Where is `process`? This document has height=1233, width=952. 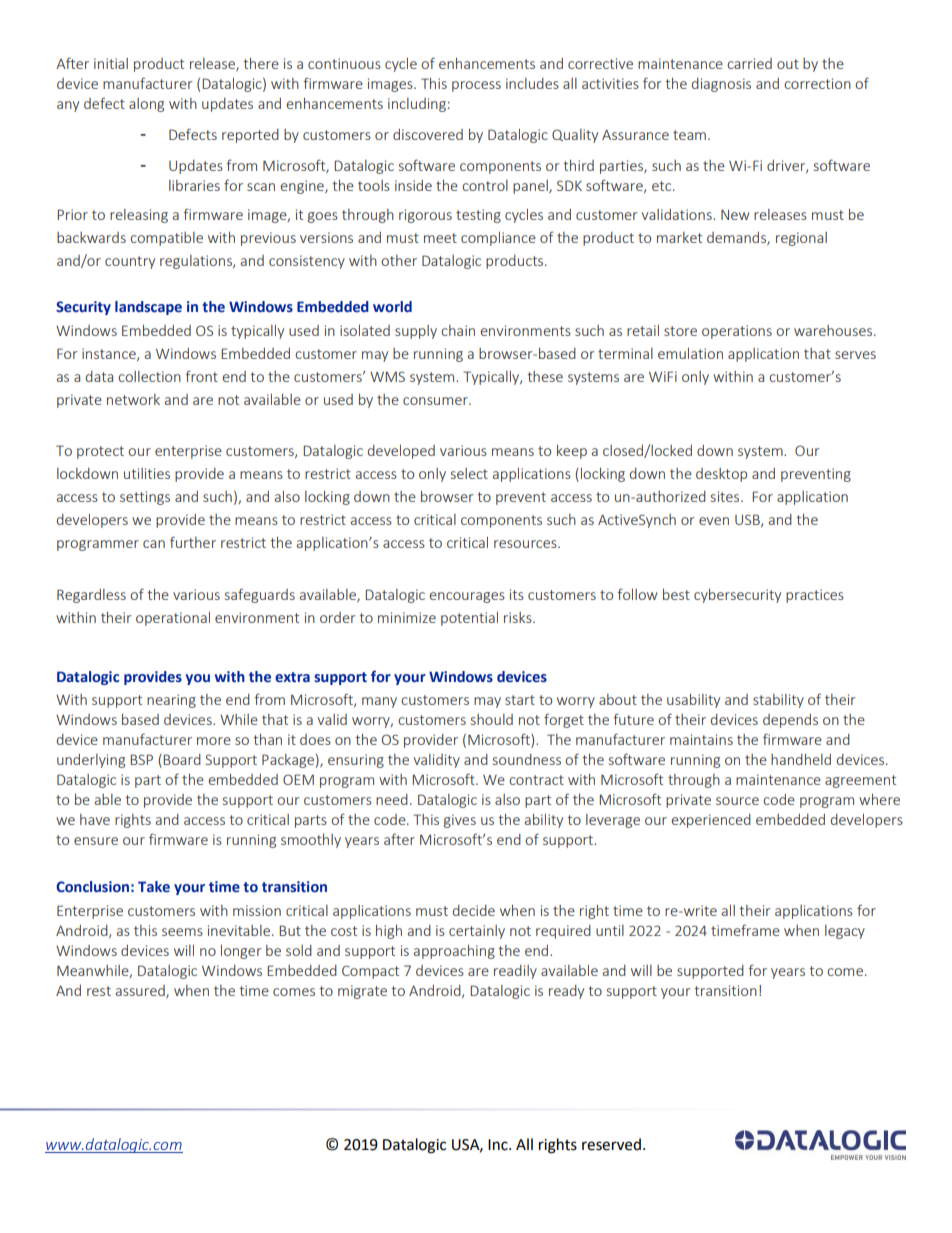
process is located at coordinates (476, 86).
